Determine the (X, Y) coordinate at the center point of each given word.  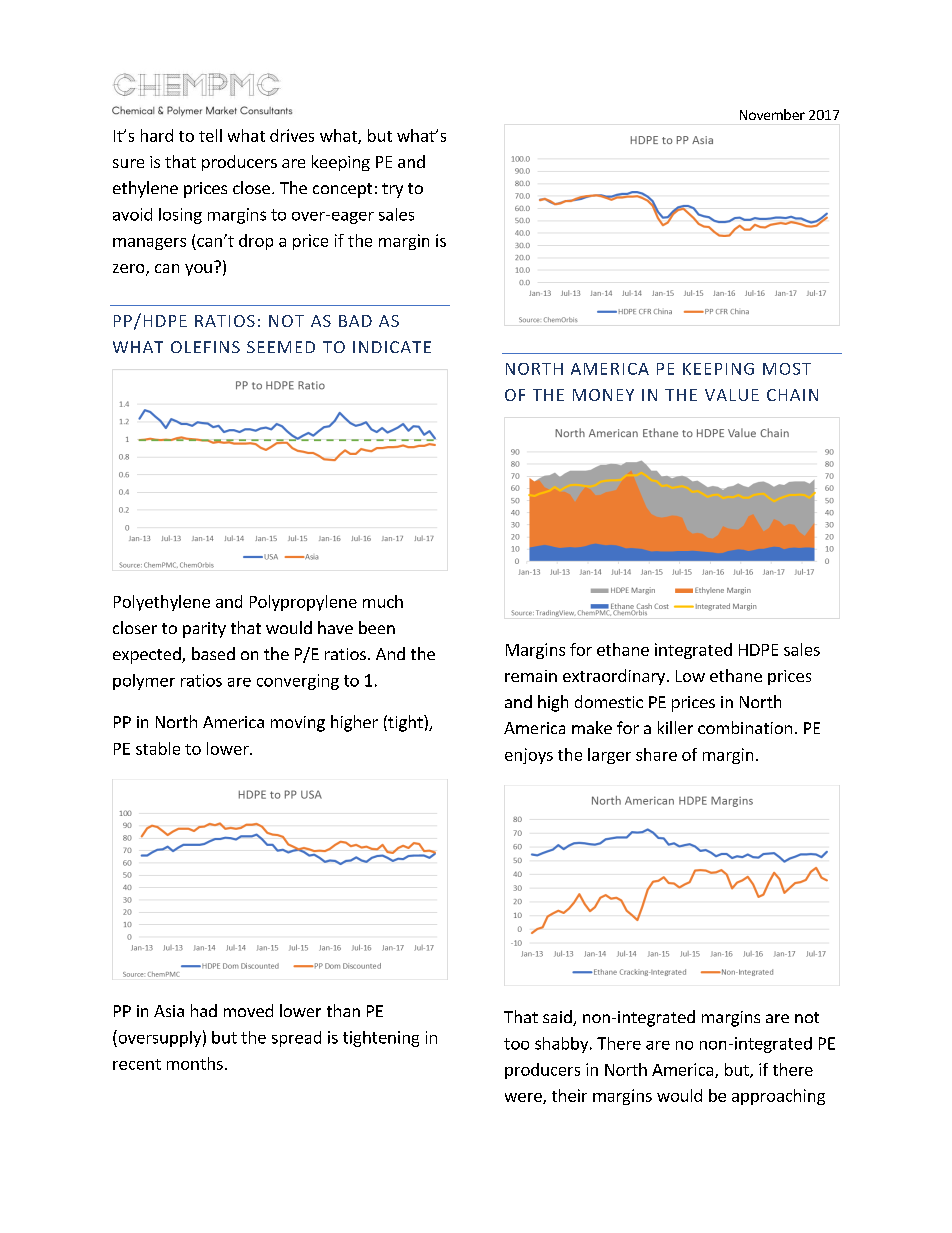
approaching (778, 1097)
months (195, 1063)
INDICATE (392, 347)
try (392, 190)
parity (204, 630)
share (656, 754)
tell (210, 135)
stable (158, 748)
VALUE (732, 395)
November (772, 114)
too (516, 1044)
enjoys (529, 756)
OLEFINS (205, 347)
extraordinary (614, 677)
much (383, 601)
